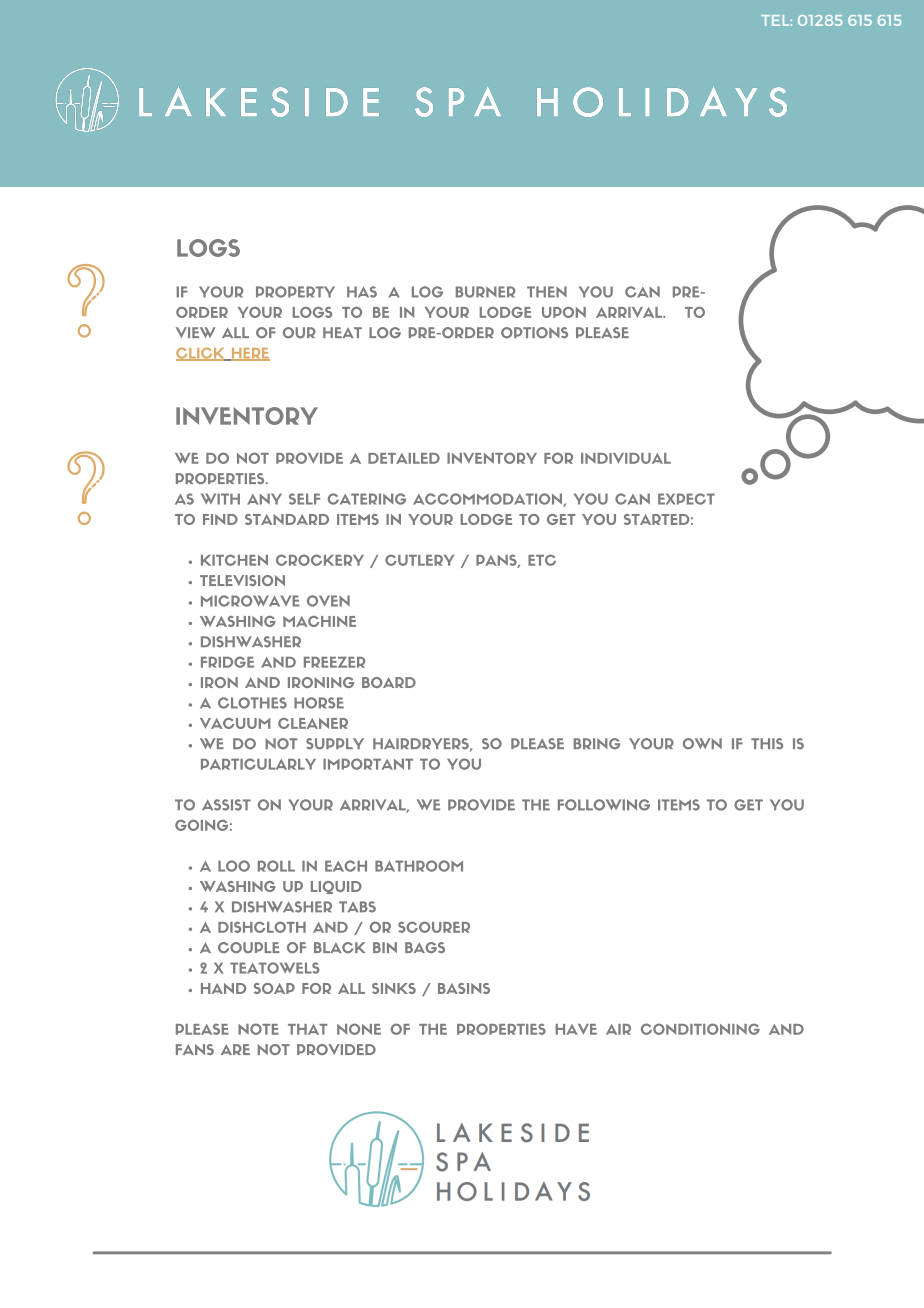  I want to click on PROPERTY, so click(295, 292).
